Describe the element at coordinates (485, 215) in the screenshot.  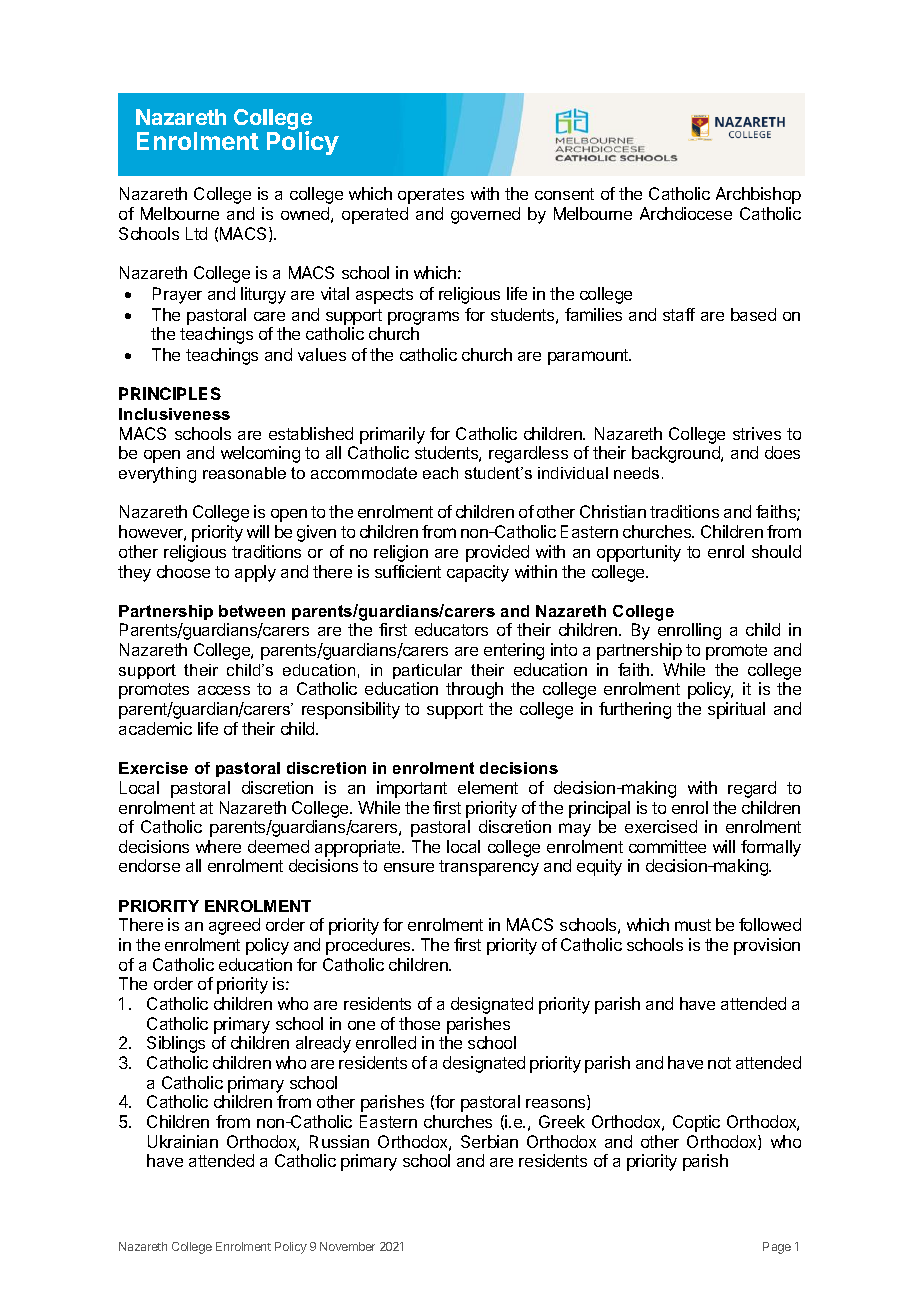
I see `governed` at that location.
